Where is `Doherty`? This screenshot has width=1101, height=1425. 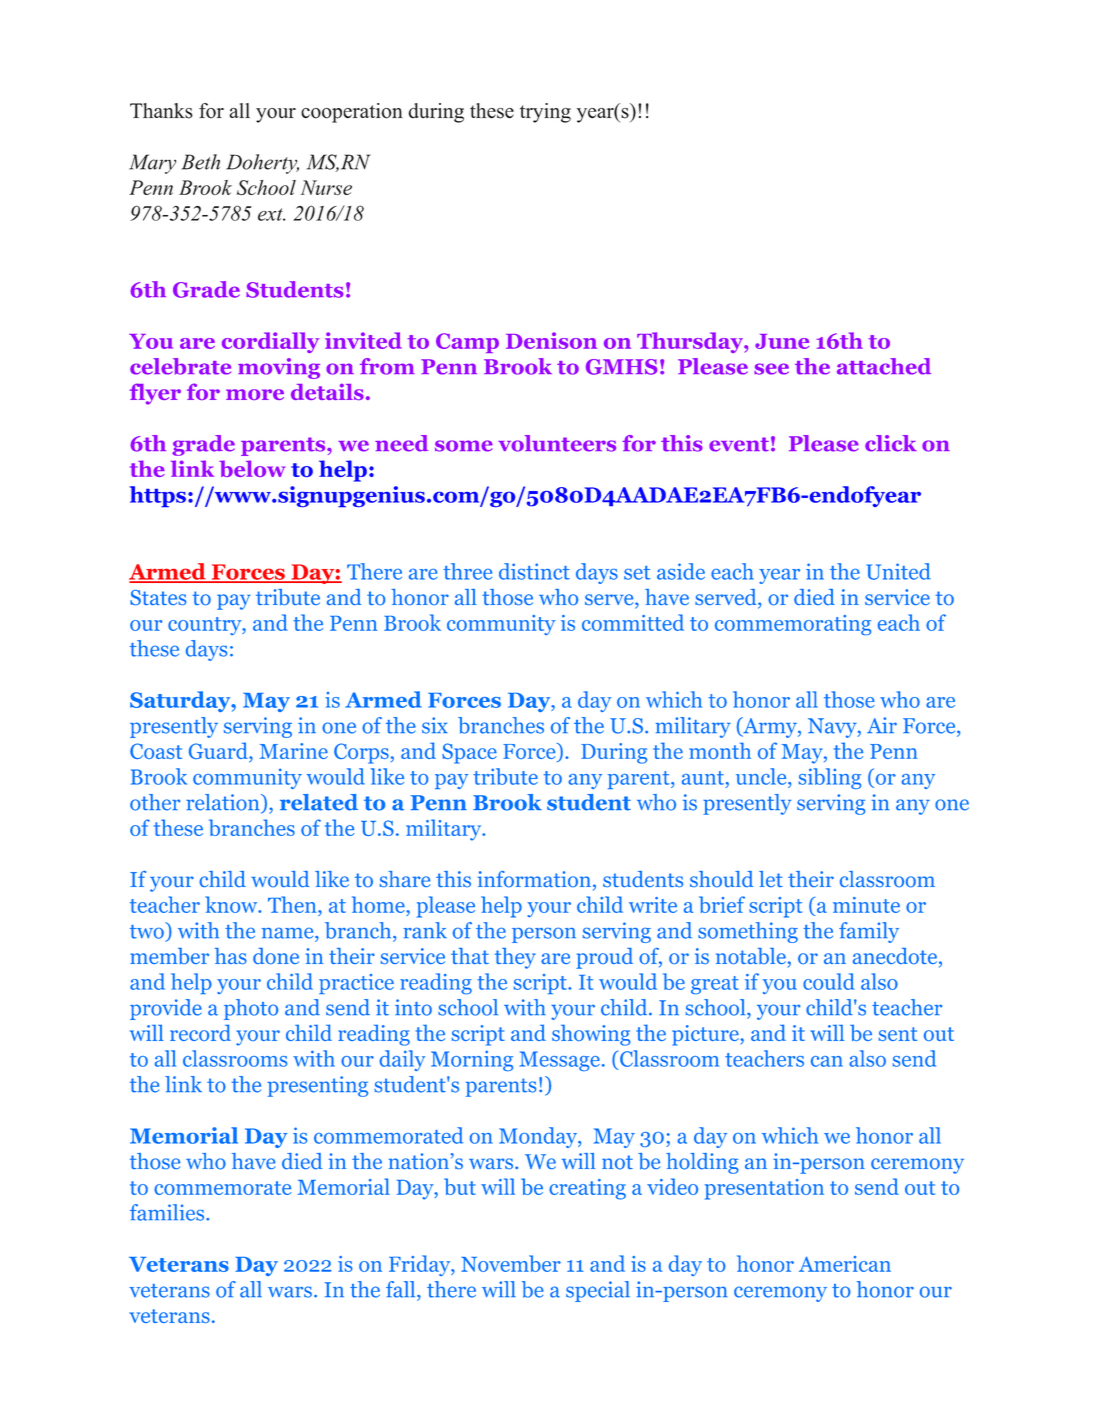 Doherty is located at coordinates (262, 164).
